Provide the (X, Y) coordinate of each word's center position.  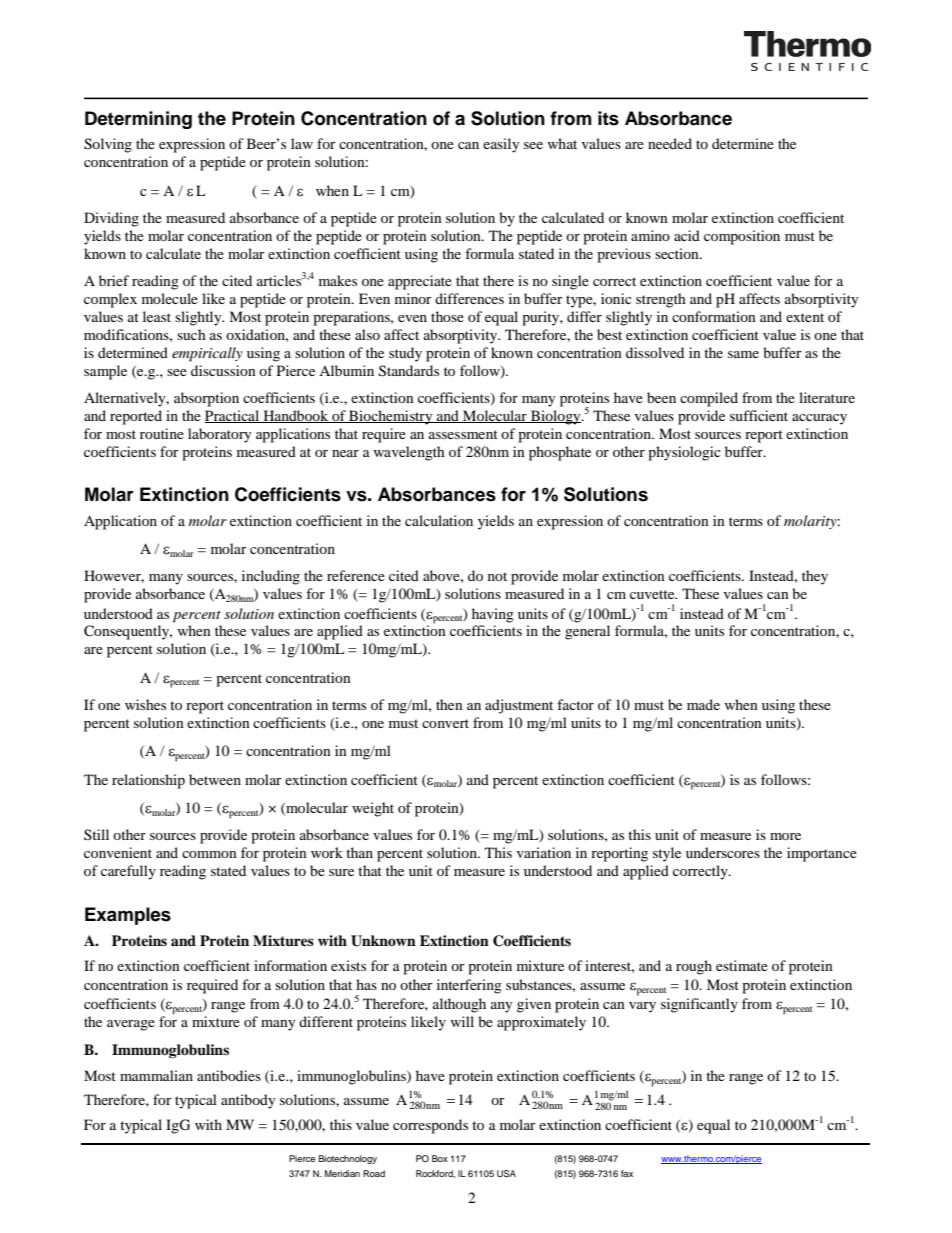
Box (440, 1158)
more (785, 836)
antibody (248, 1101)
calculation (439, 520)
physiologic (684, 453)
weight (373, 809)
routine (162, 433)
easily (501, 145)
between (215, 779)
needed (670, 143)
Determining (138, 120)
